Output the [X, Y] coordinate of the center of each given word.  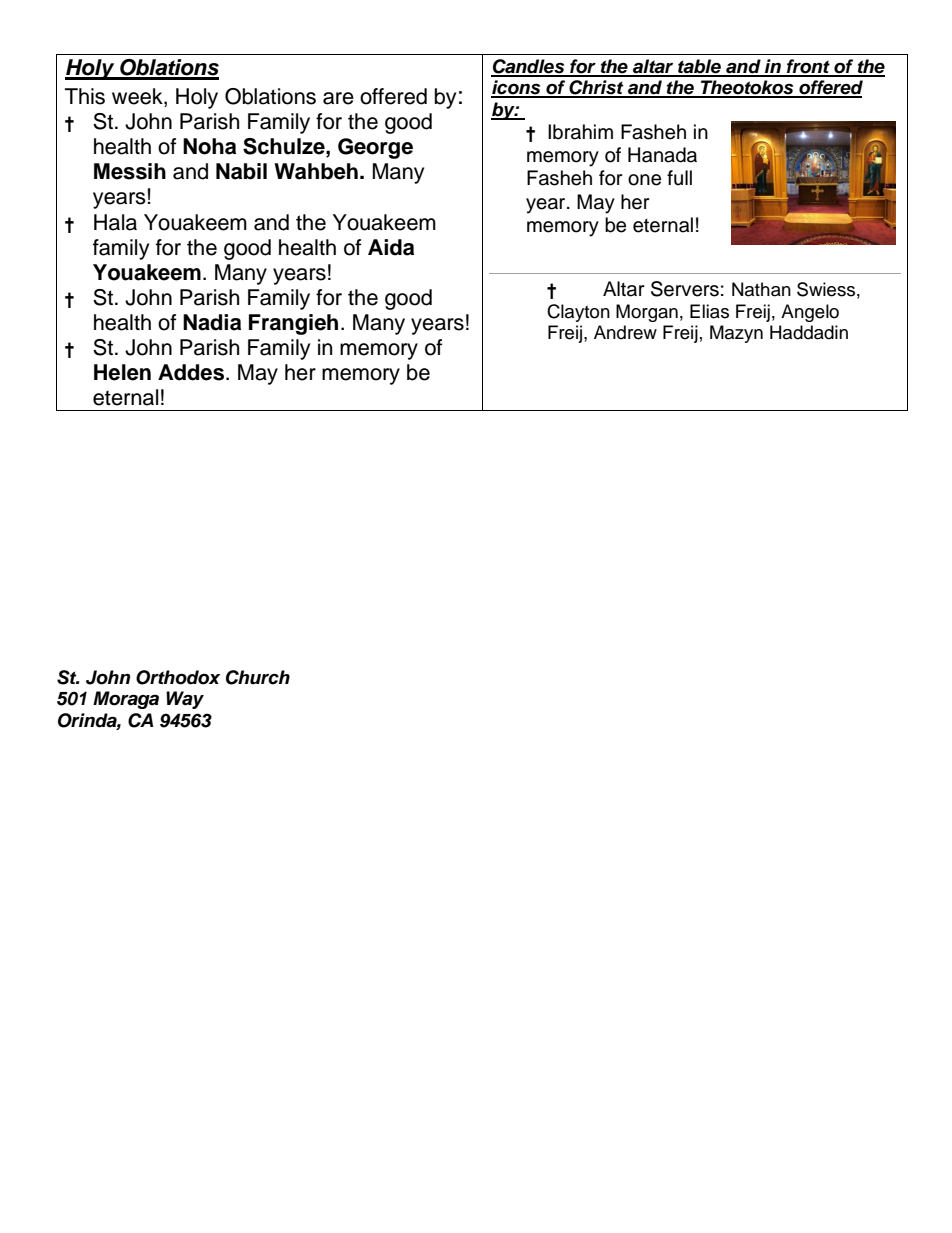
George [375, 148]
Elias [709, 311]
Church [258, 677]
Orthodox [178, 677]
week [138, 96]
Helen [122, 372]
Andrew [625, 332]
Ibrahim [580, 132]
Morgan [647, 313]
